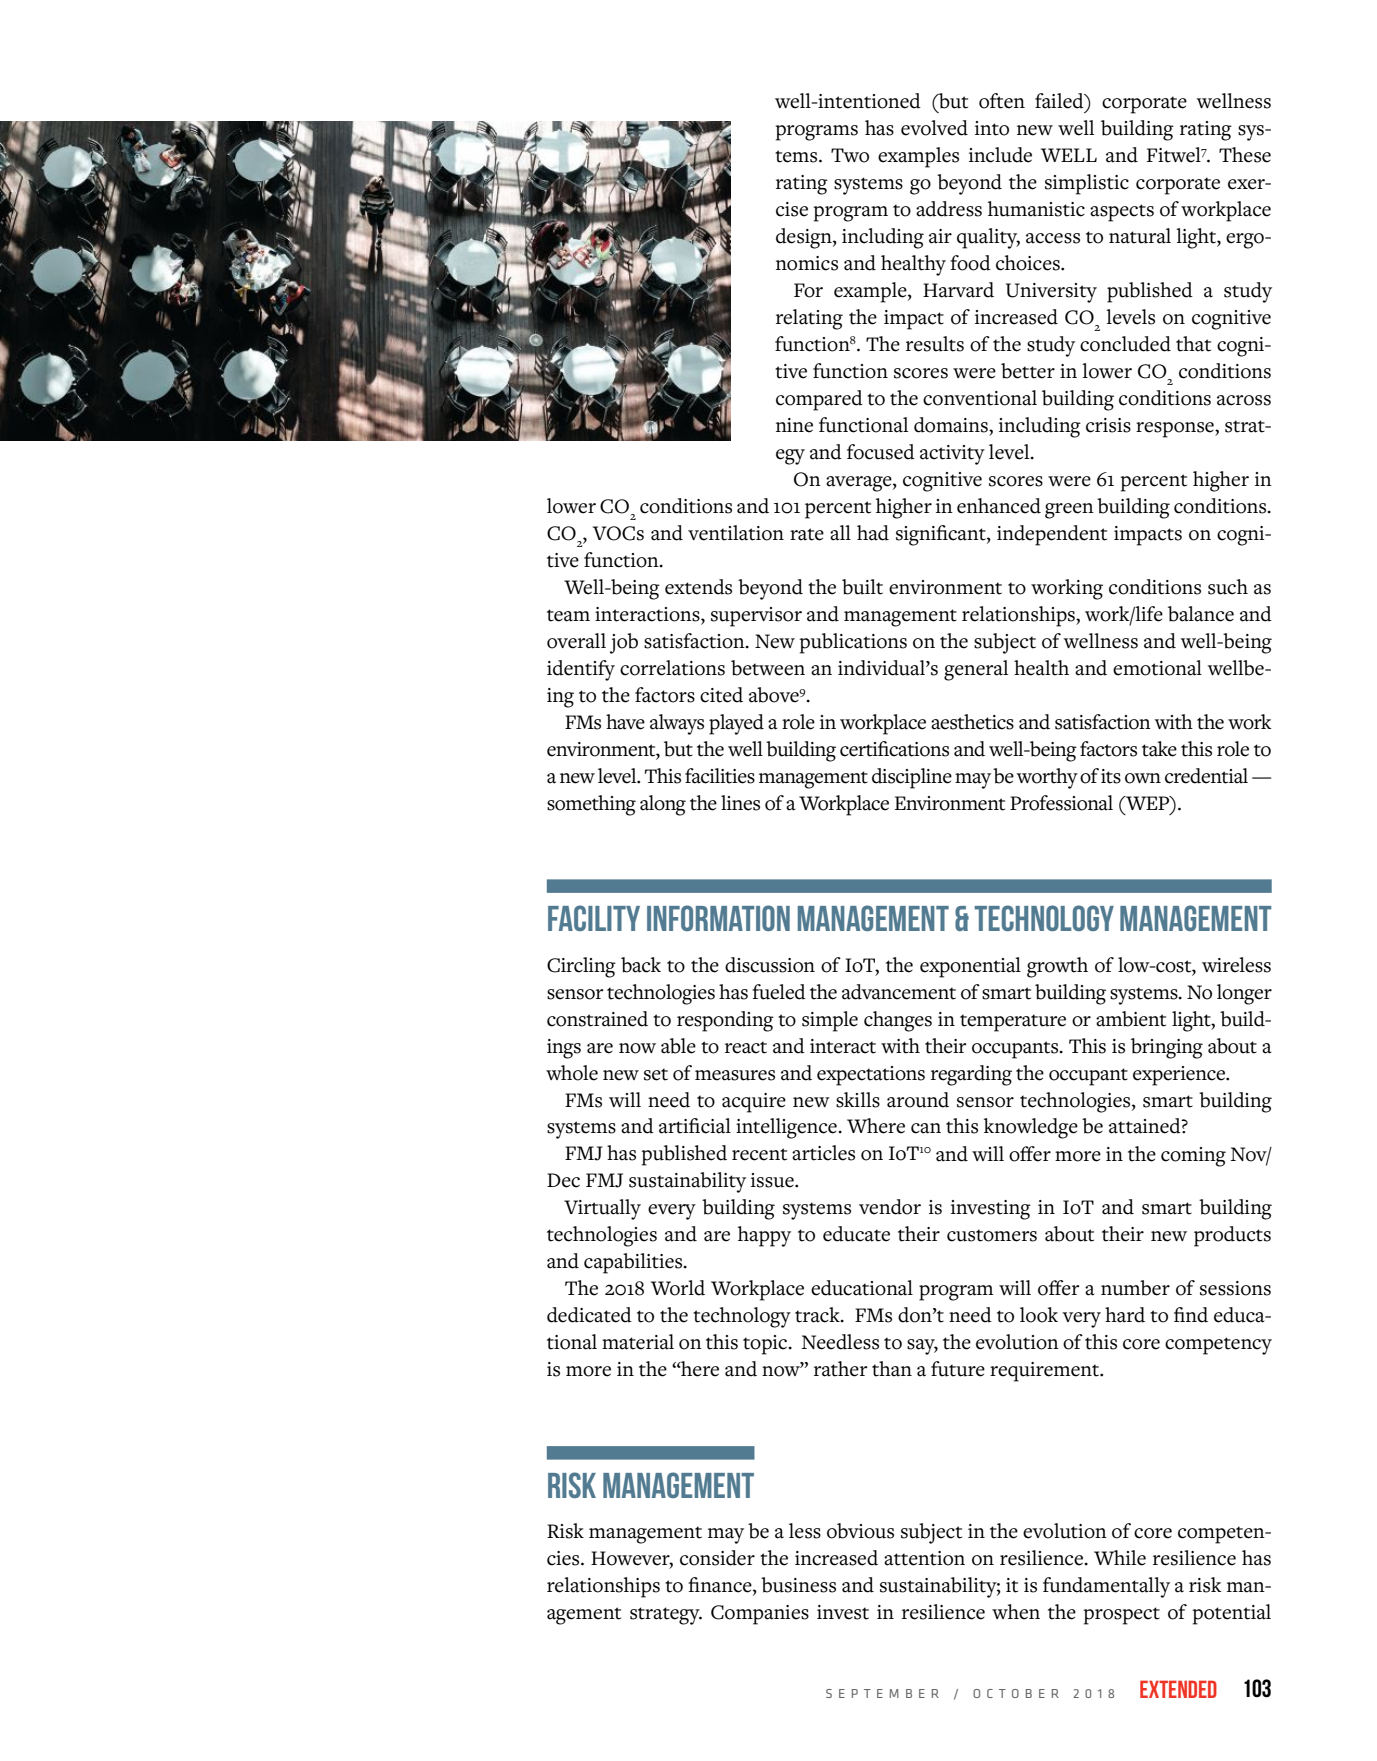  Describe the element at coordinates (934, 128) in the page. I see `evolved` at that location.
